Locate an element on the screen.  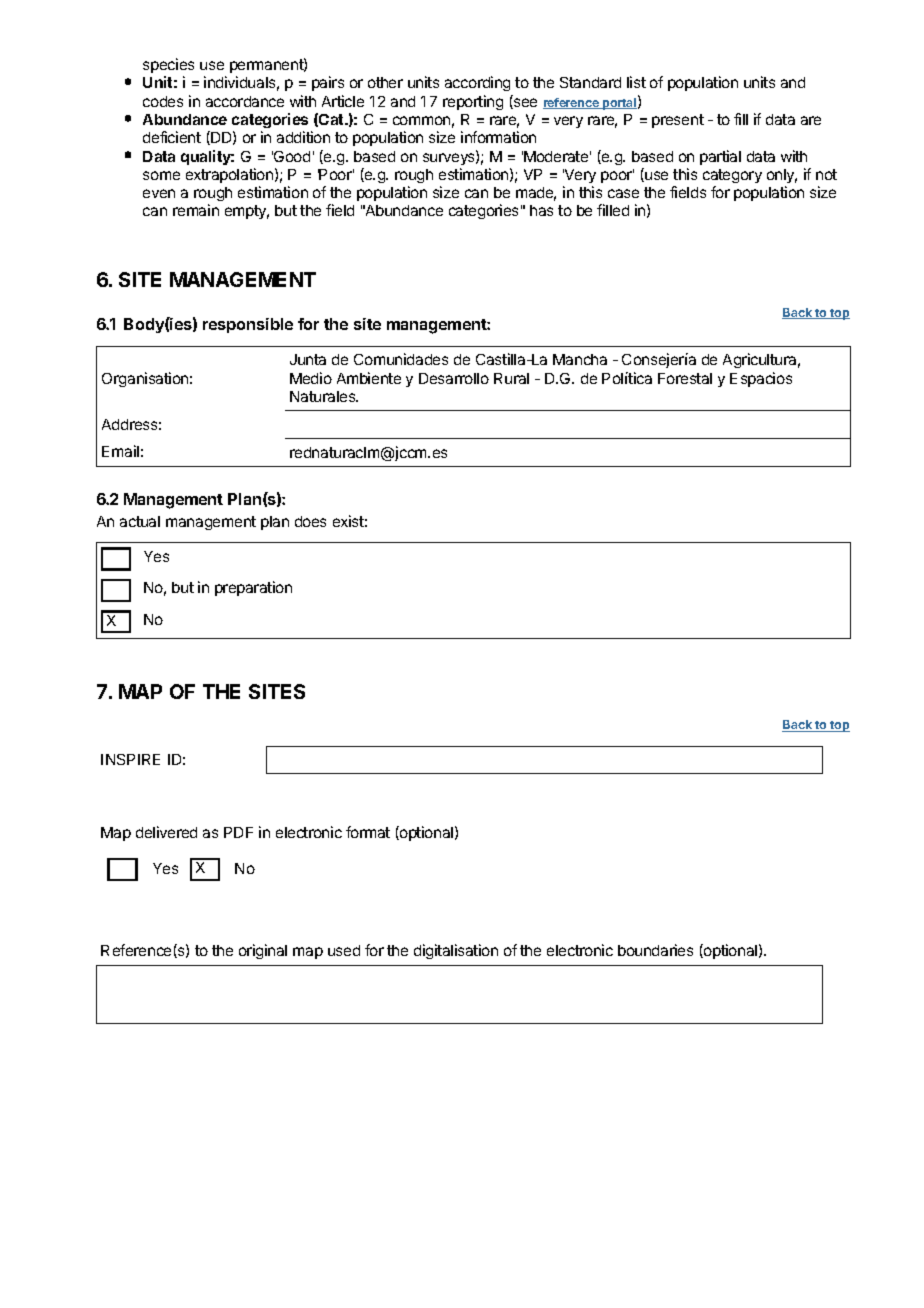
used is located at coordinates (344, 950).
